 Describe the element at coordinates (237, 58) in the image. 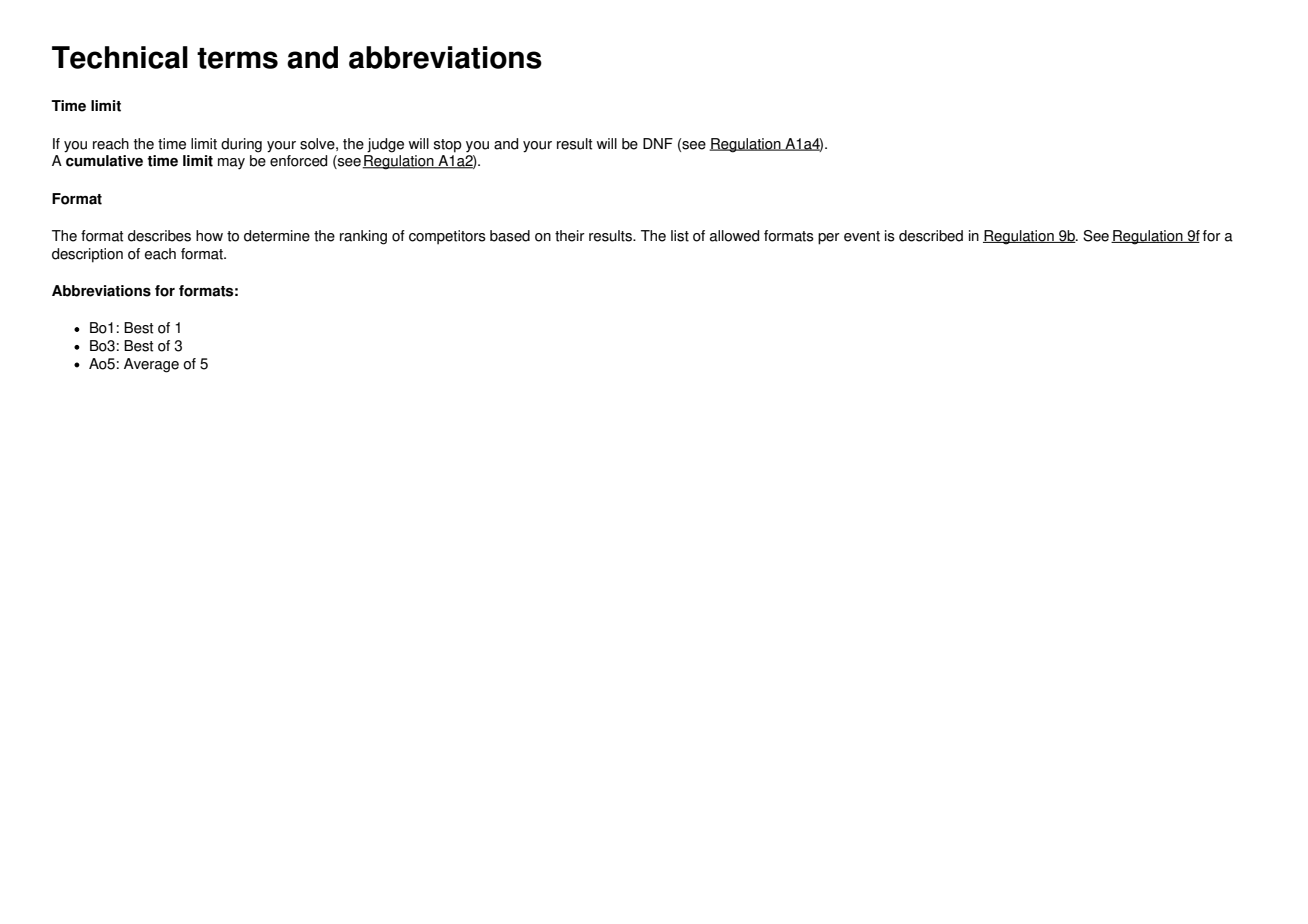

I see `terms` at that location.
